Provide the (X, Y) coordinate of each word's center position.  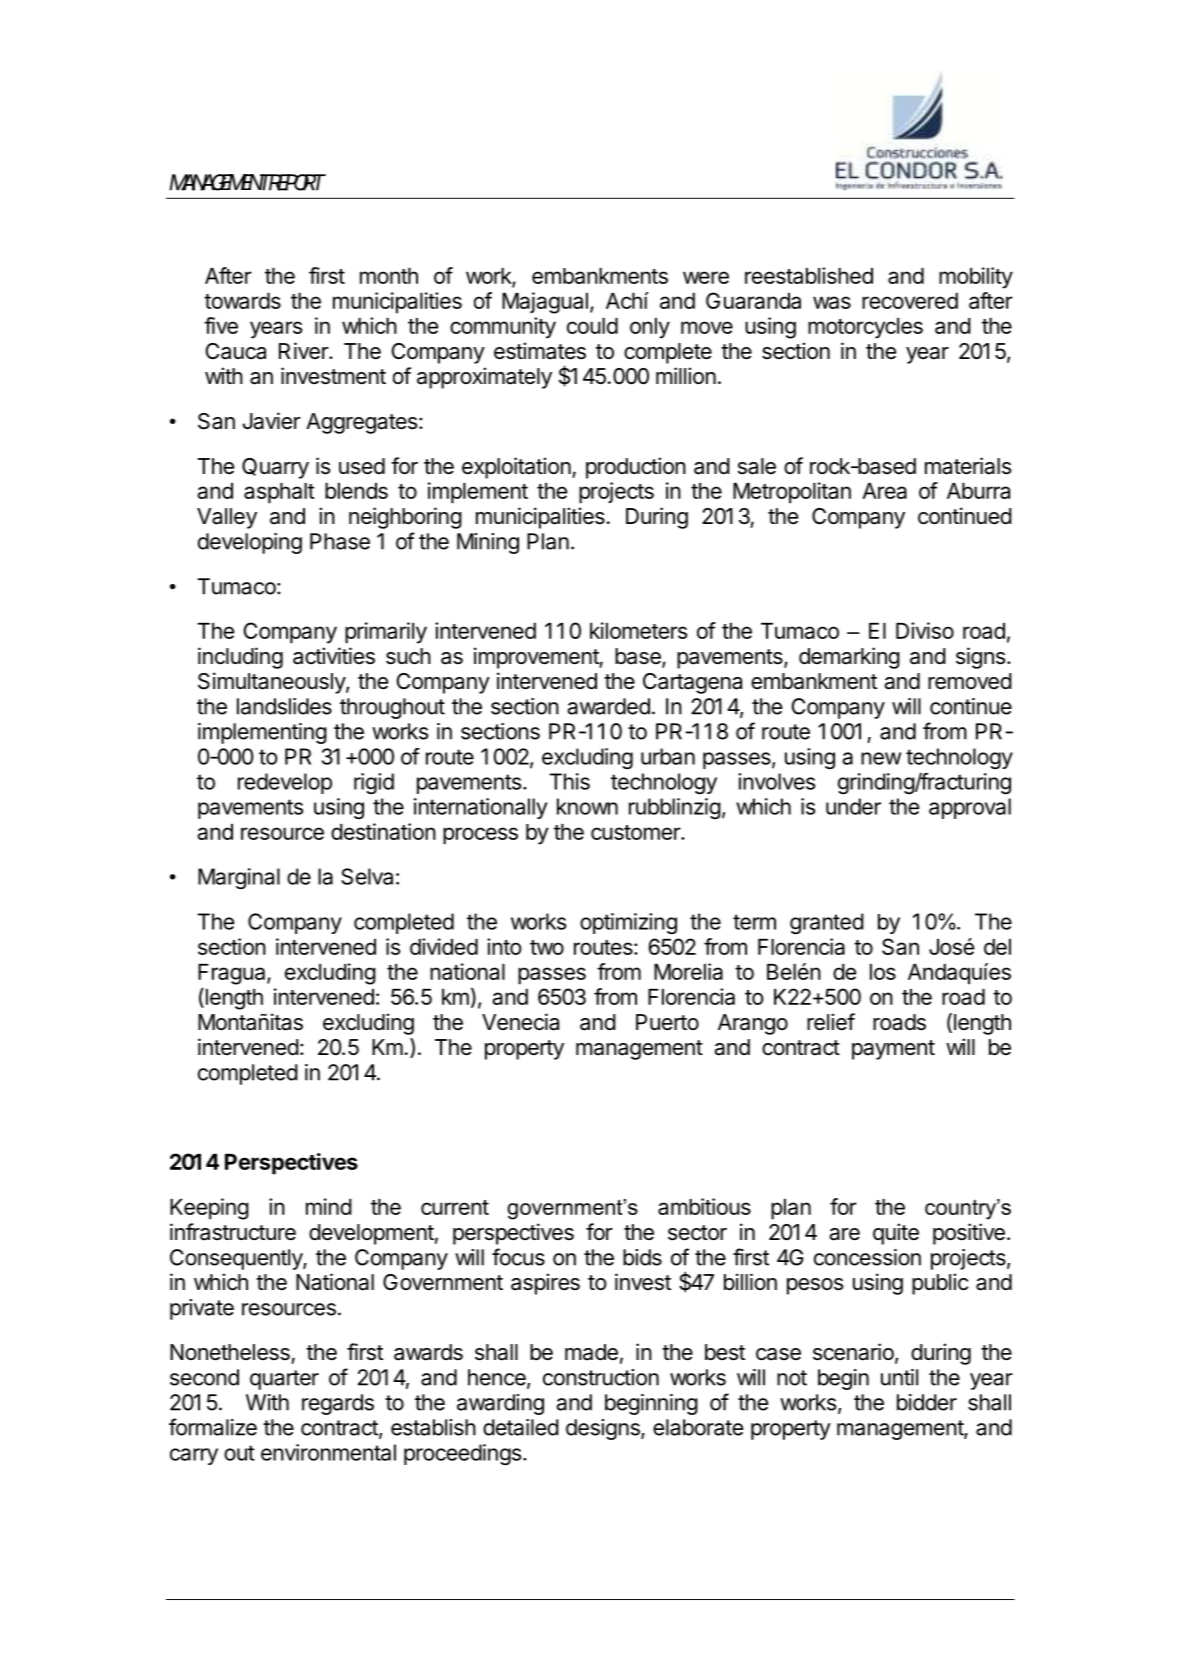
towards (242, 301)
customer (636, 832)
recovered (910, 301)
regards (338, 1404)
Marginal (239, 878)
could (592, 326)
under (853, 806)
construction (601, 1377)
